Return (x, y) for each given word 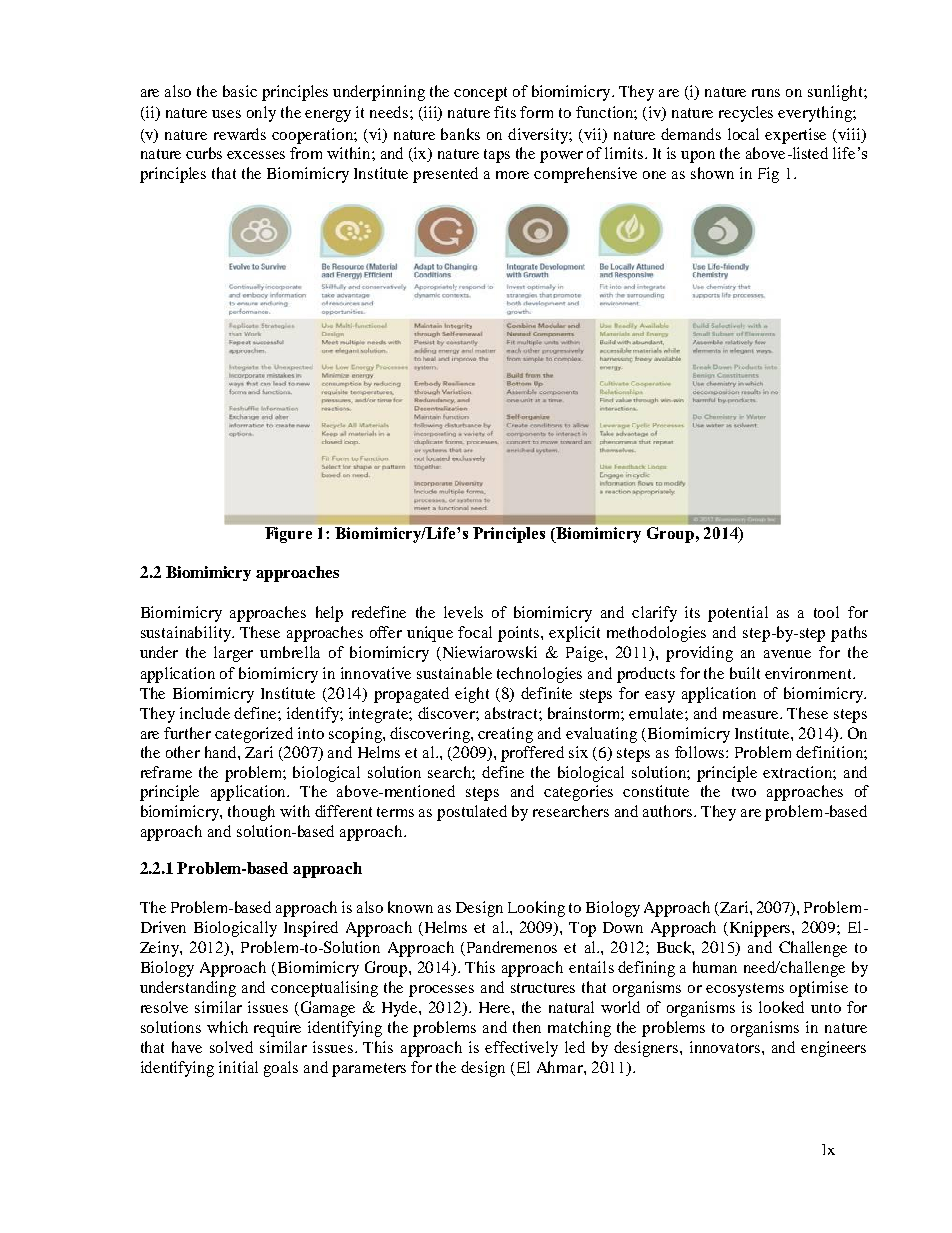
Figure (288, 535)
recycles (746, 114)
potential (738, 614)
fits (505, 112)
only (261, 114)
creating (505, 735)
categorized (254, 735)
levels (463, 612)
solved (231, 1047)
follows (701, 752)
